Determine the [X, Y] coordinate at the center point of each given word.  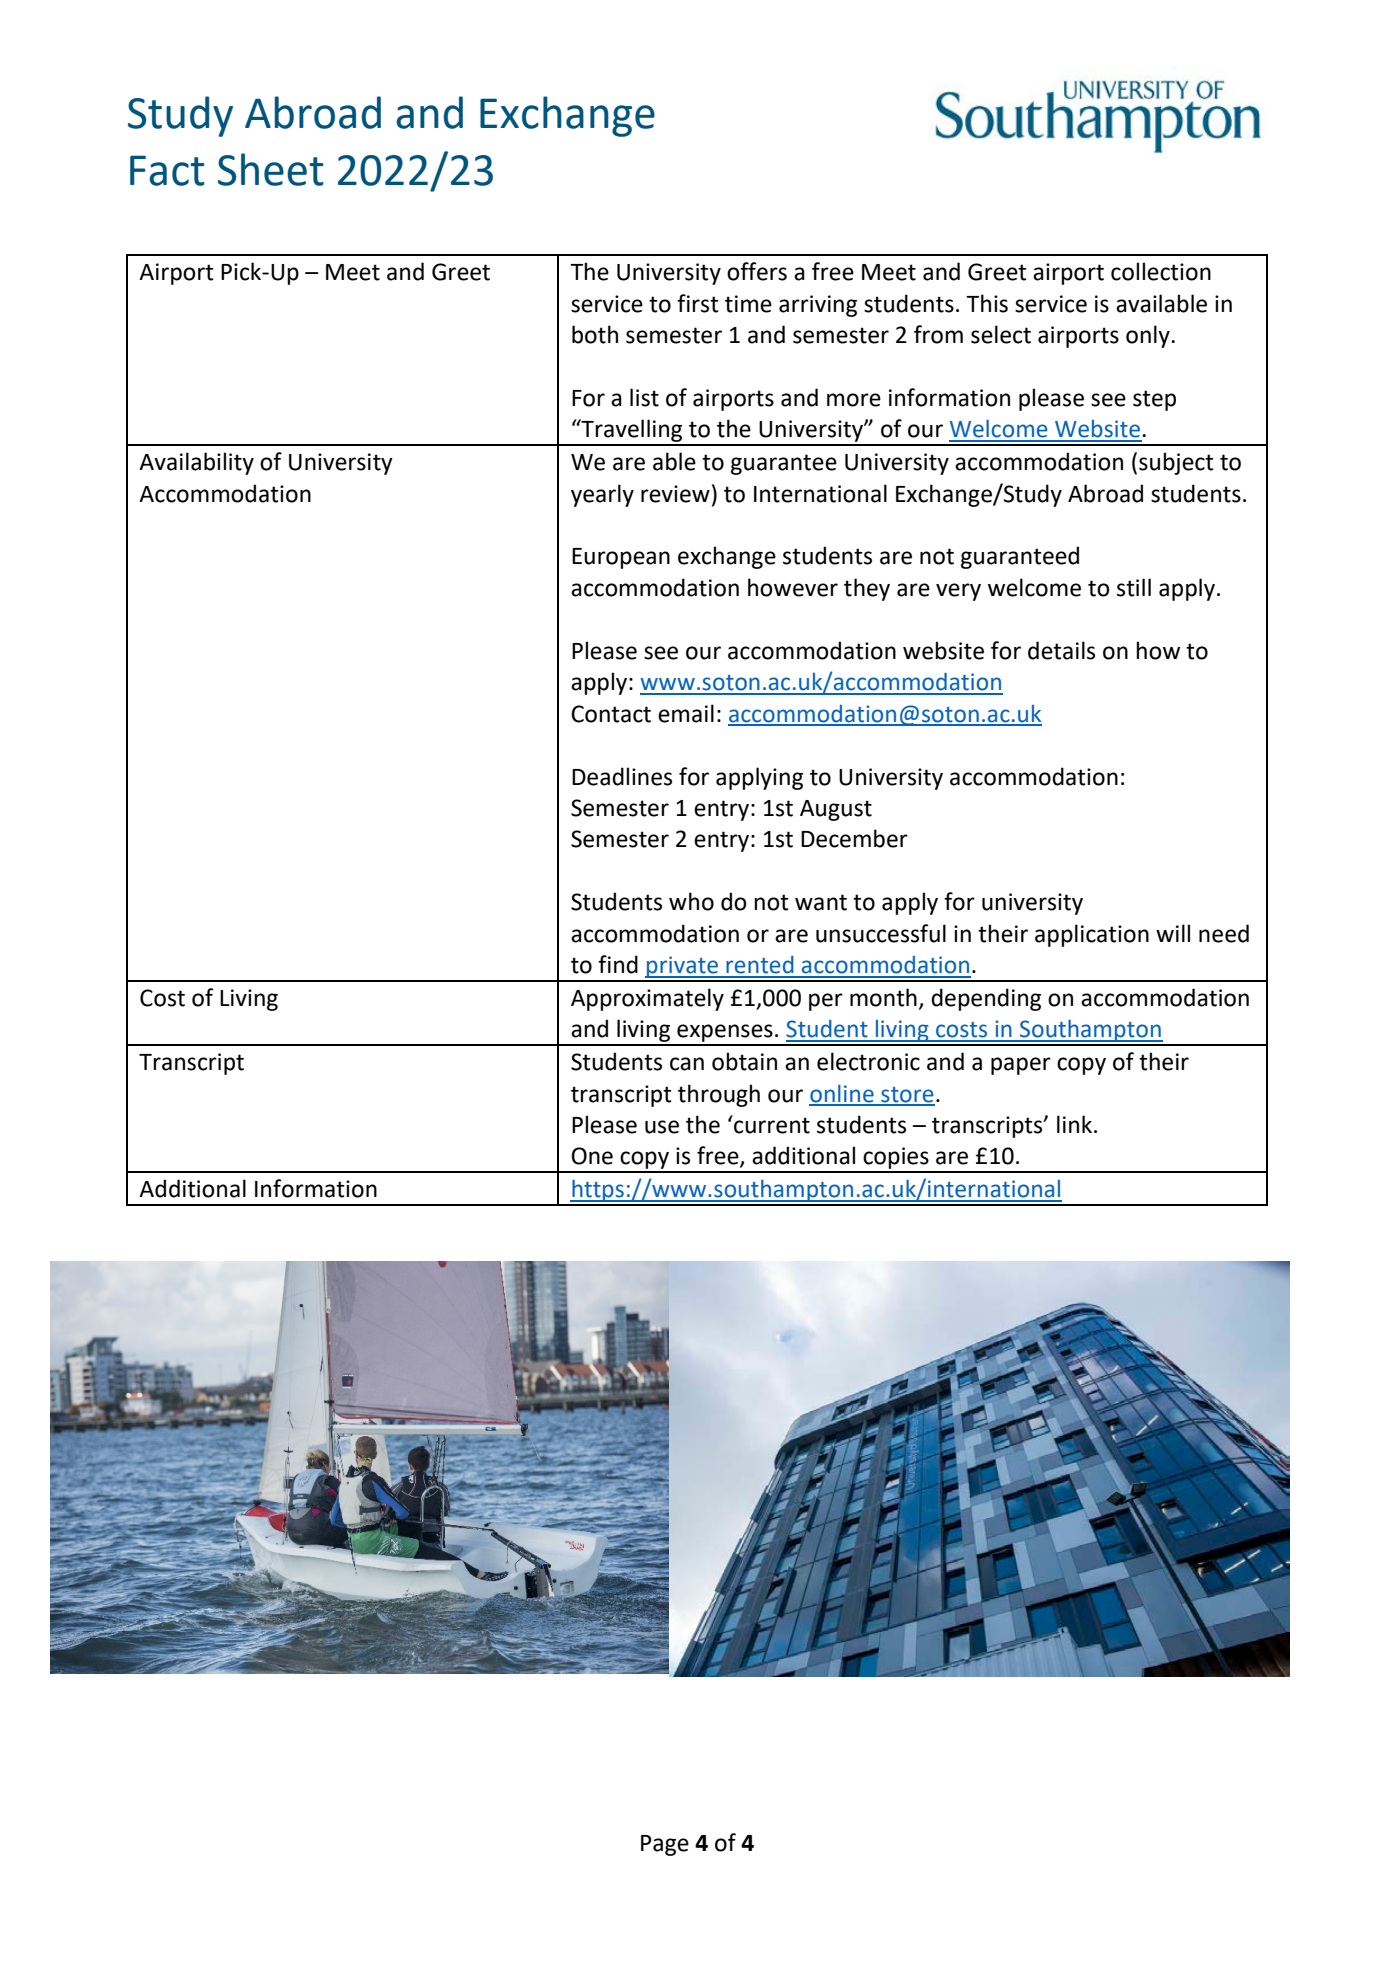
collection [1161, 271]
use [662, 1127]
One [592, 1156]
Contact [611, 714]
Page [665, 1845]
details [1061, 650]
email [686, 713]
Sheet [271, 169]
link [1076, 1124]
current [771, 1124]
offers [757, 271]
